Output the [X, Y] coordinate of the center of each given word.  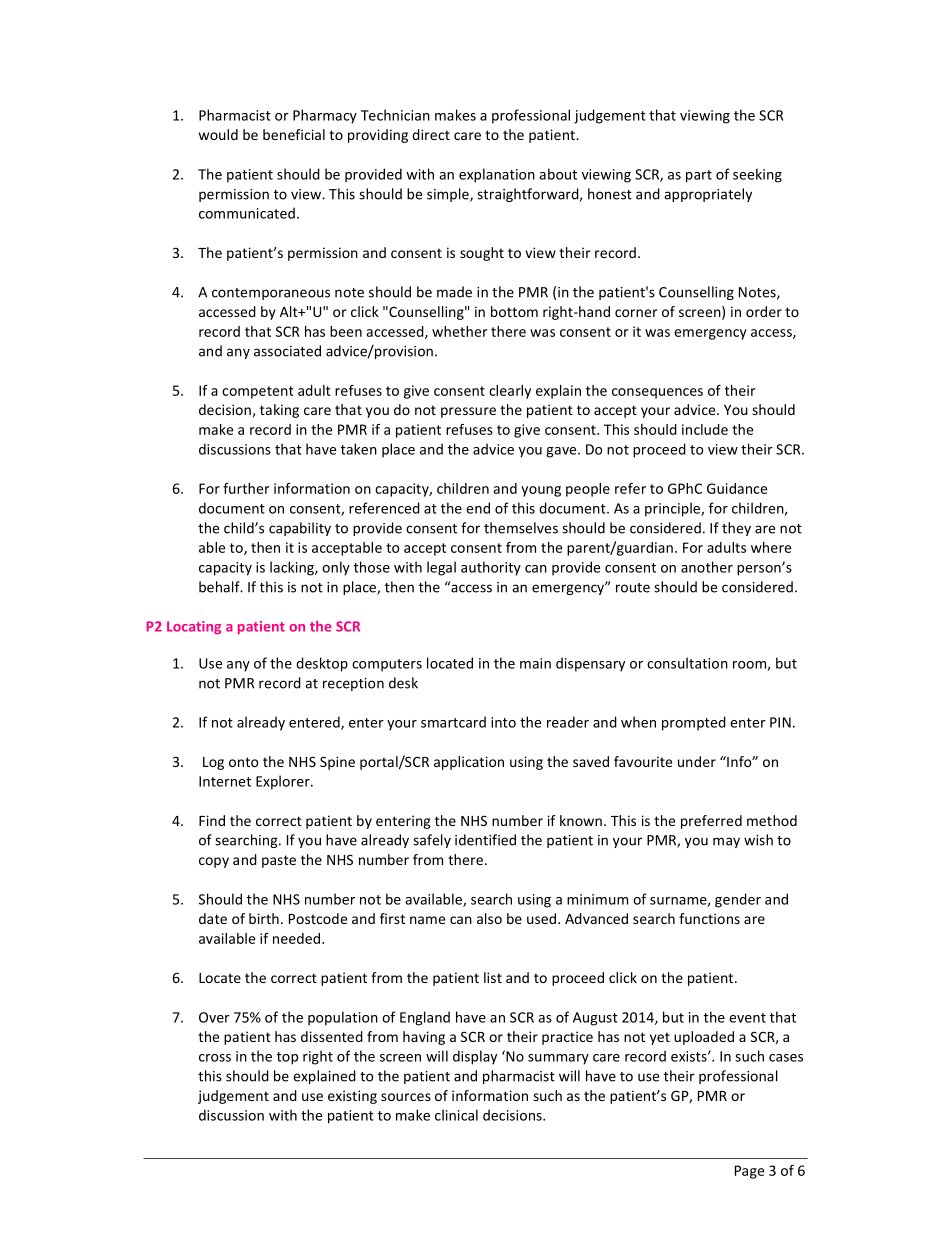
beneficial [294, 134]
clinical [456, 1115]
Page [749, 1172]
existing [352, 1097]
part [699, 176]
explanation [497, 175]
